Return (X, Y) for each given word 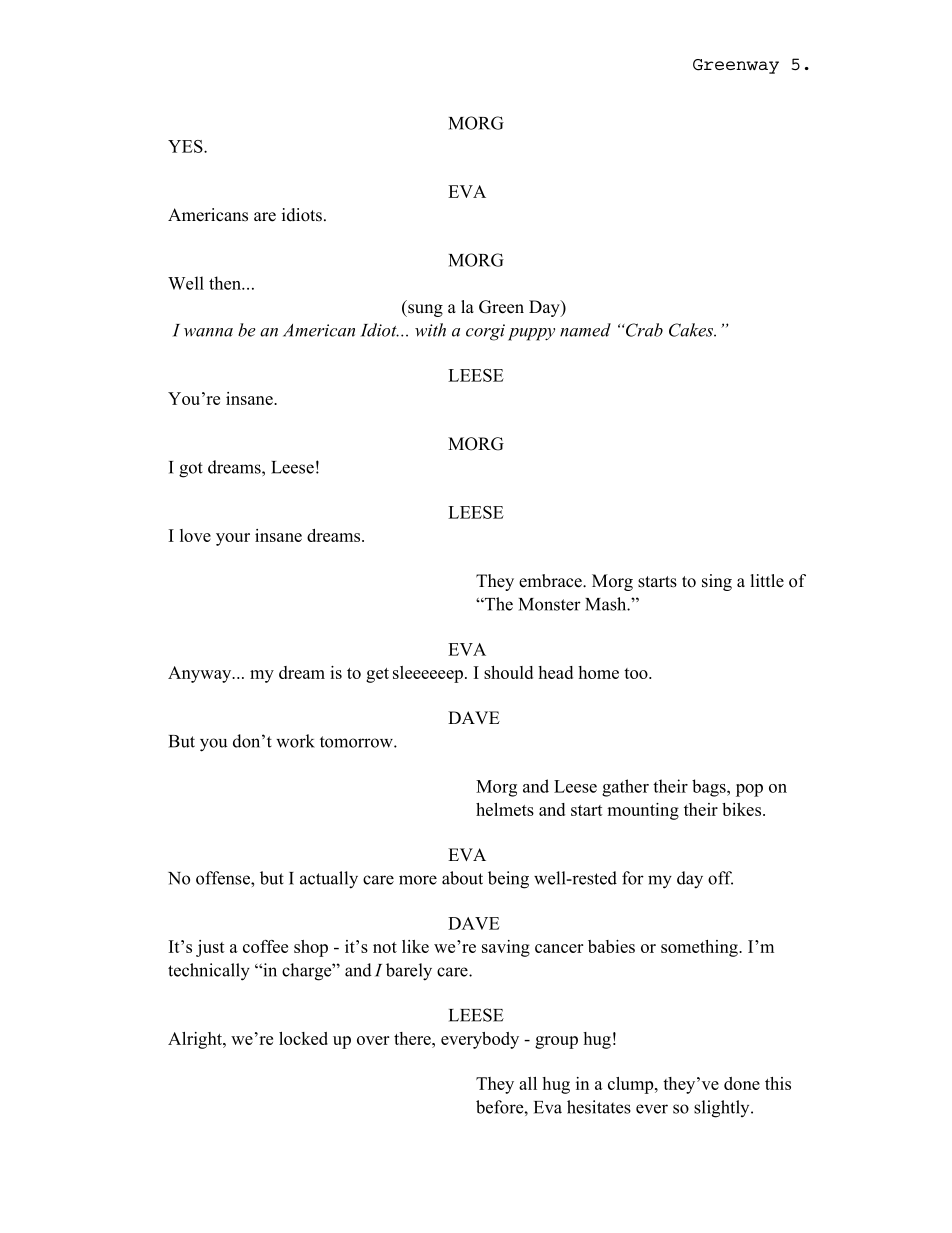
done (742, 1083)
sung (424, 310)
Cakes (692, 330)
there (413, 1038)
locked (303, 1038)
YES (186, 146)
